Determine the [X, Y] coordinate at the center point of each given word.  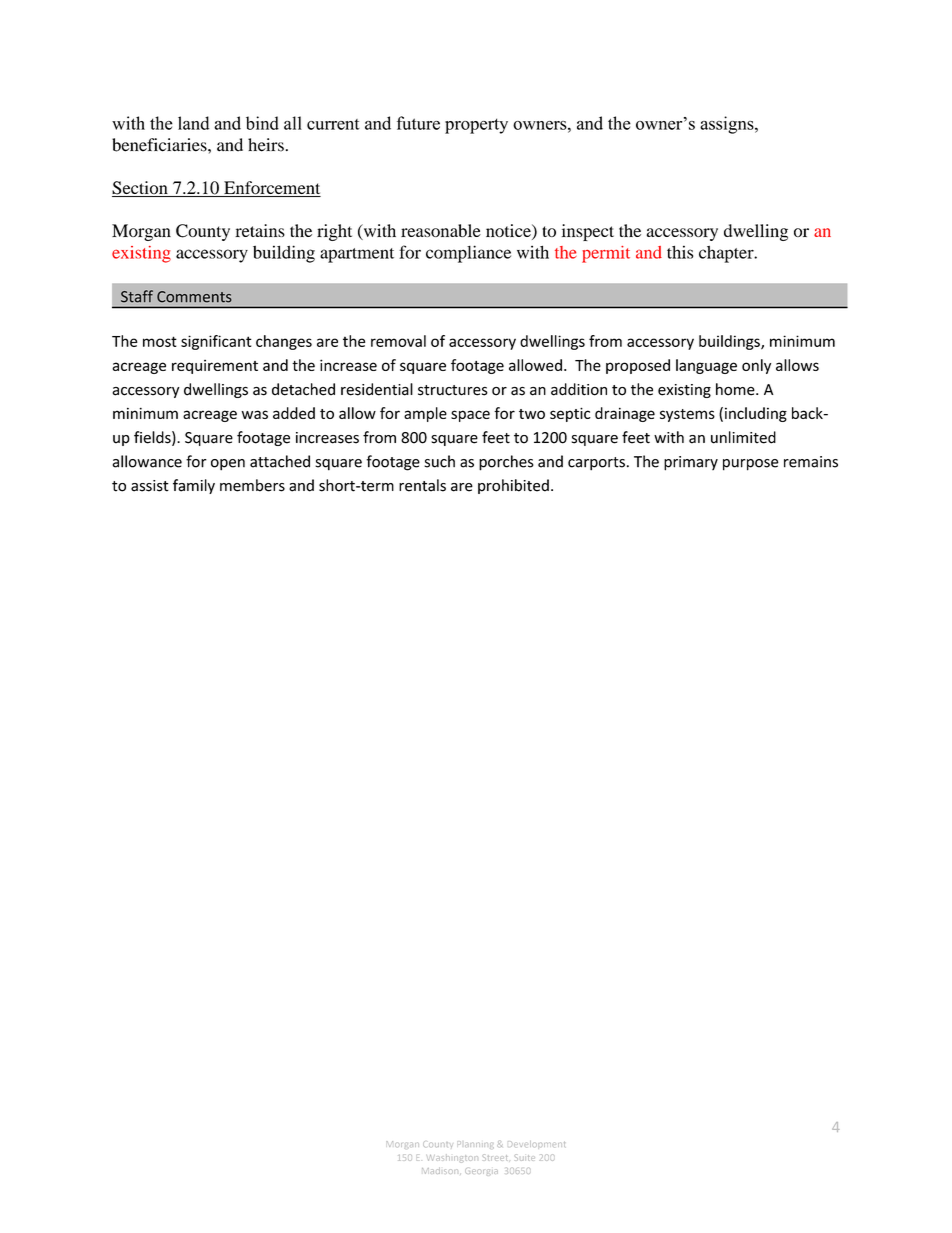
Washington [452, 1158]
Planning [477, 1145]
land [193, 123]
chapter [727, 254]
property [476, 126]
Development [536, 1145]
